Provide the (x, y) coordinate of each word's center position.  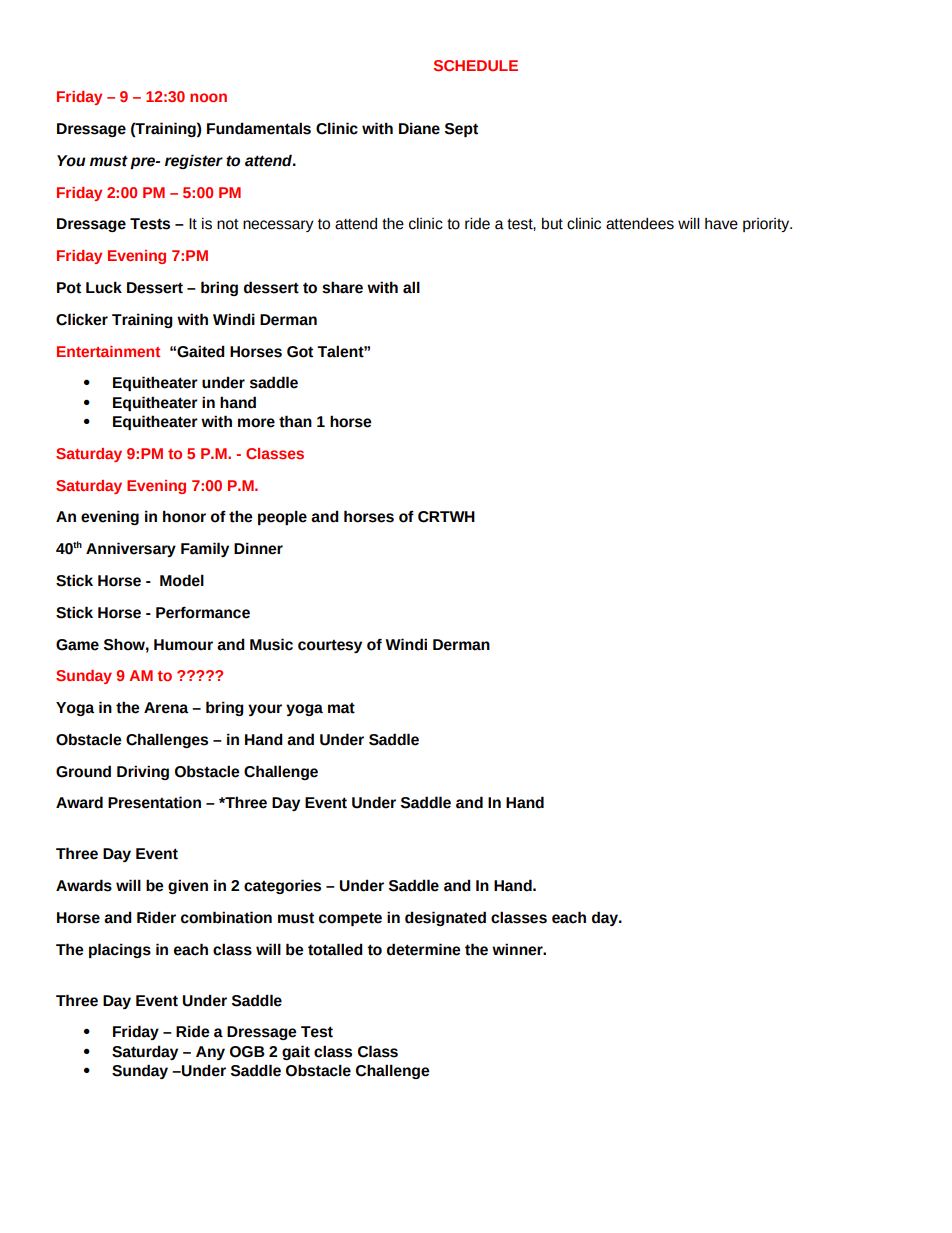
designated (445, 918)
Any (210, 1053)
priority (767, 225)
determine (424, 949)
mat (341, 708)
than (295, 421)
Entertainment (108, 351)
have (721, 224)
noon (208, 97)
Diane (419, 128)
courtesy (330, 646)
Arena (166, 708)
